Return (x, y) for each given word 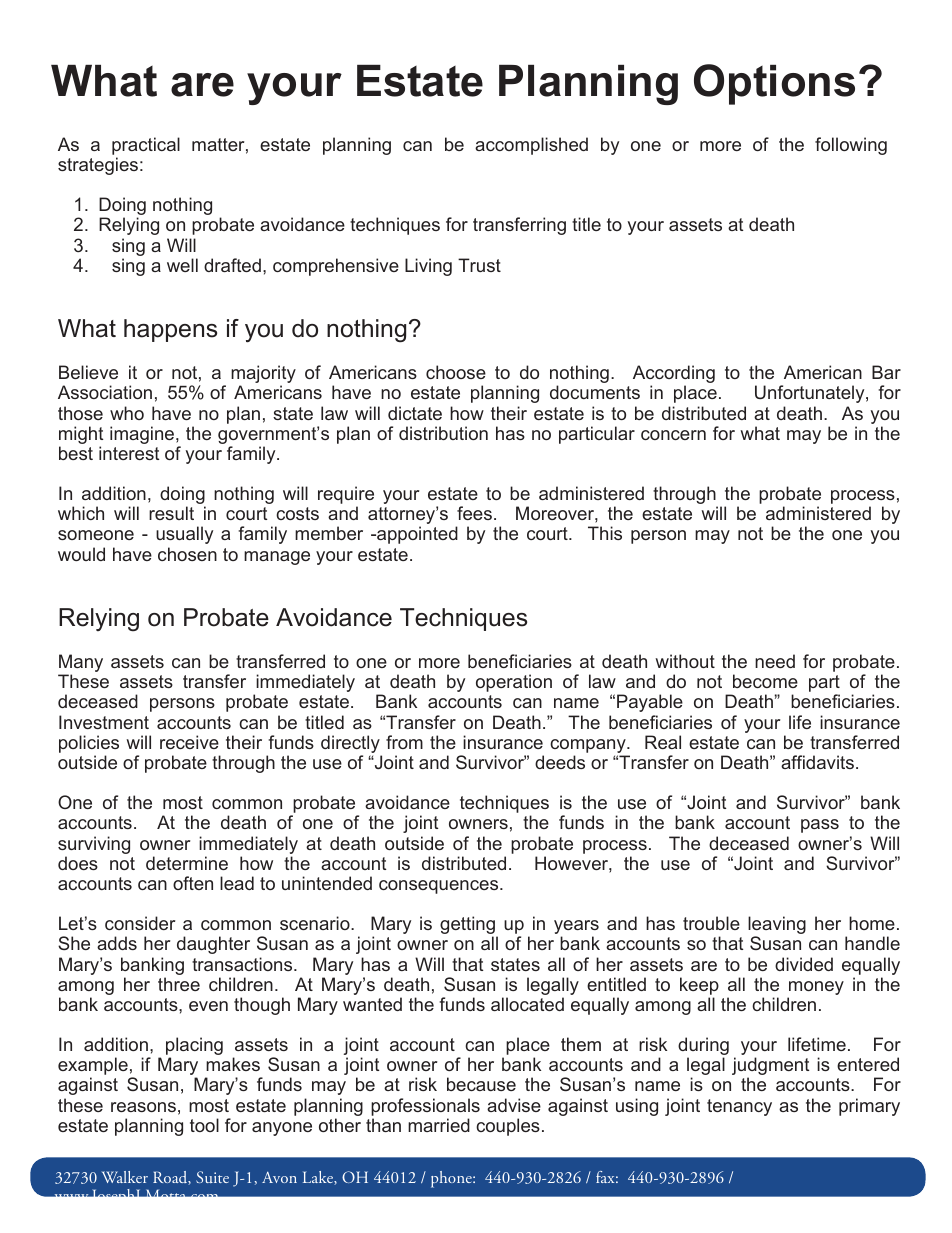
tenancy (739, 1107)
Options (774, 84)
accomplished (531, 146)
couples (508, 1127)
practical (146, 146)
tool (204, 1125)
